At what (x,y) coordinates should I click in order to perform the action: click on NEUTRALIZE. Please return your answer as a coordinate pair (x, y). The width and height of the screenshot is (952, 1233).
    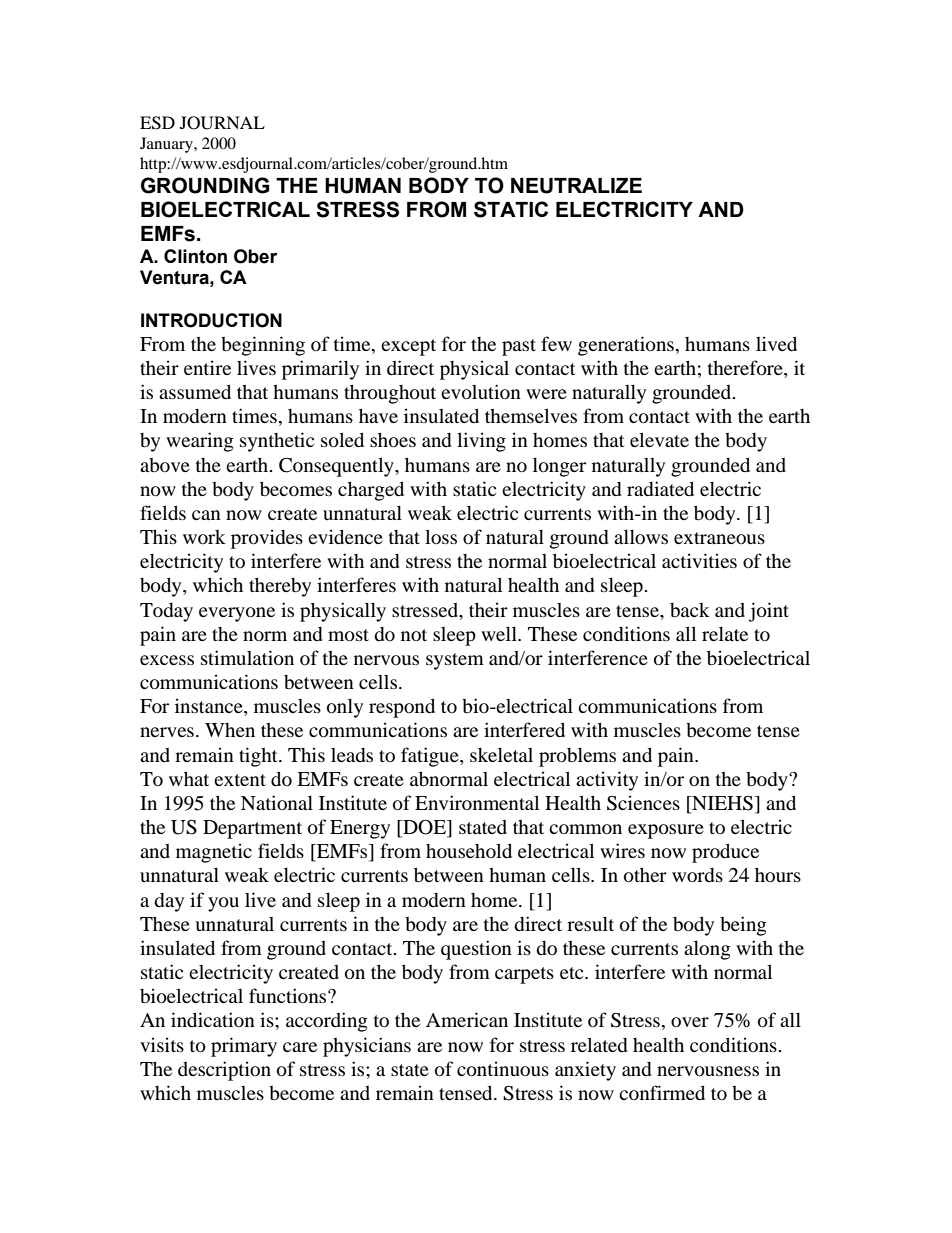
    Looking at the image, I should click on (576, 186).
